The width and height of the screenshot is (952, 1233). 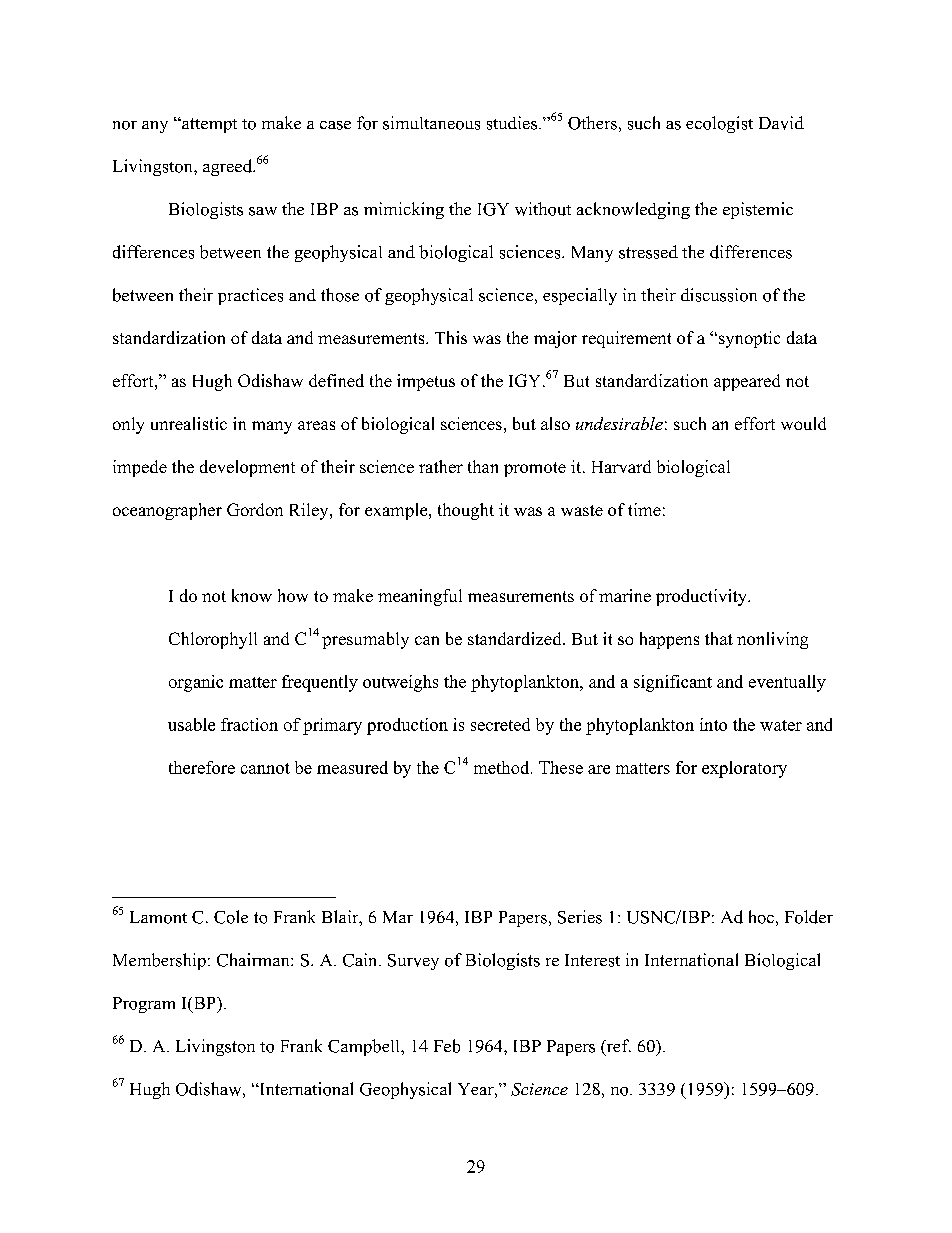 I want to click on unrealistic, so click(x=189, y=423).
